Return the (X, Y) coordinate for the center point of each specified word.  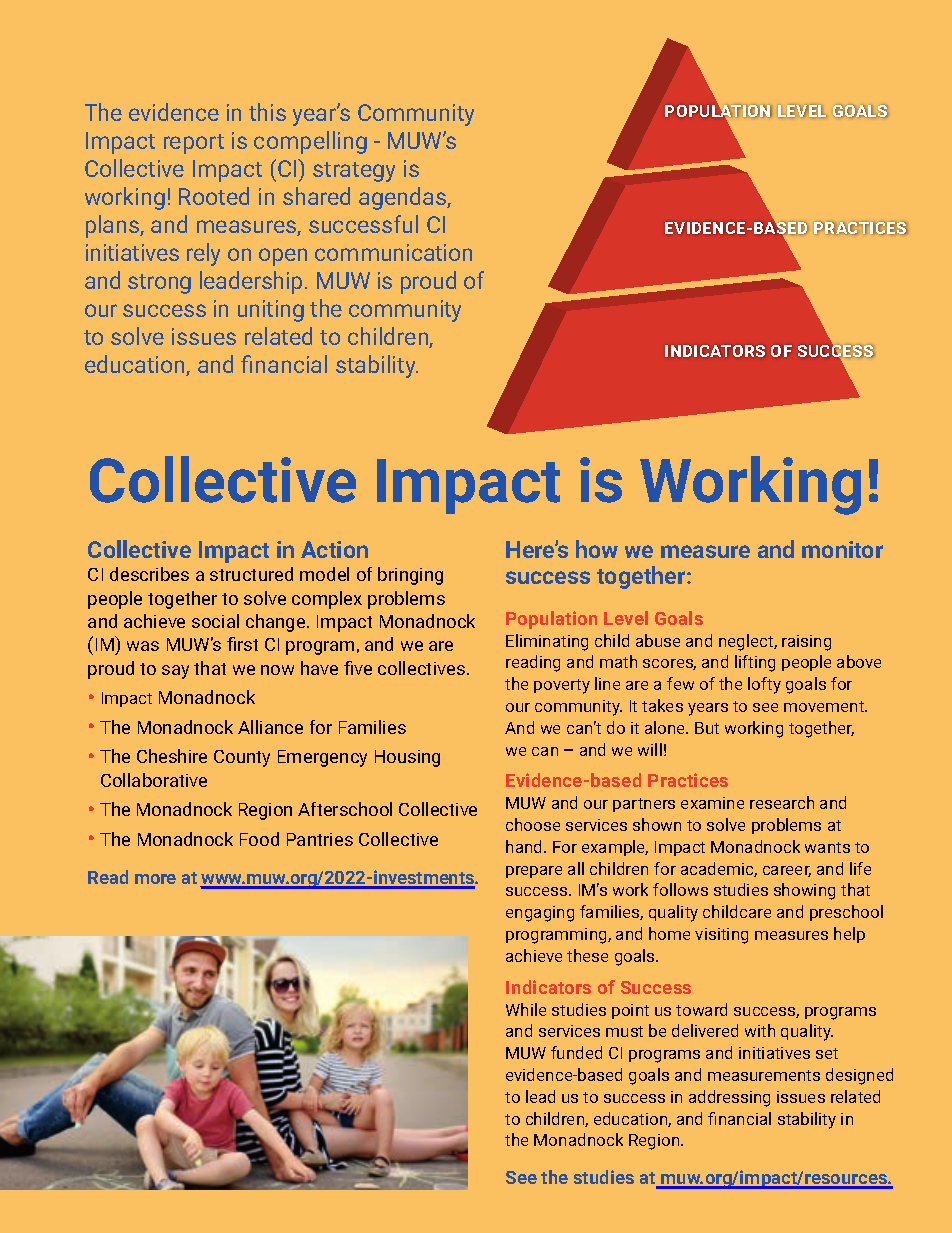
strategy (354, 172)
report (194, 144)
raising (806, 643)
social (215, 621)
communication (393, 252)
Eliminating (547, 642)
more (155, 879)
